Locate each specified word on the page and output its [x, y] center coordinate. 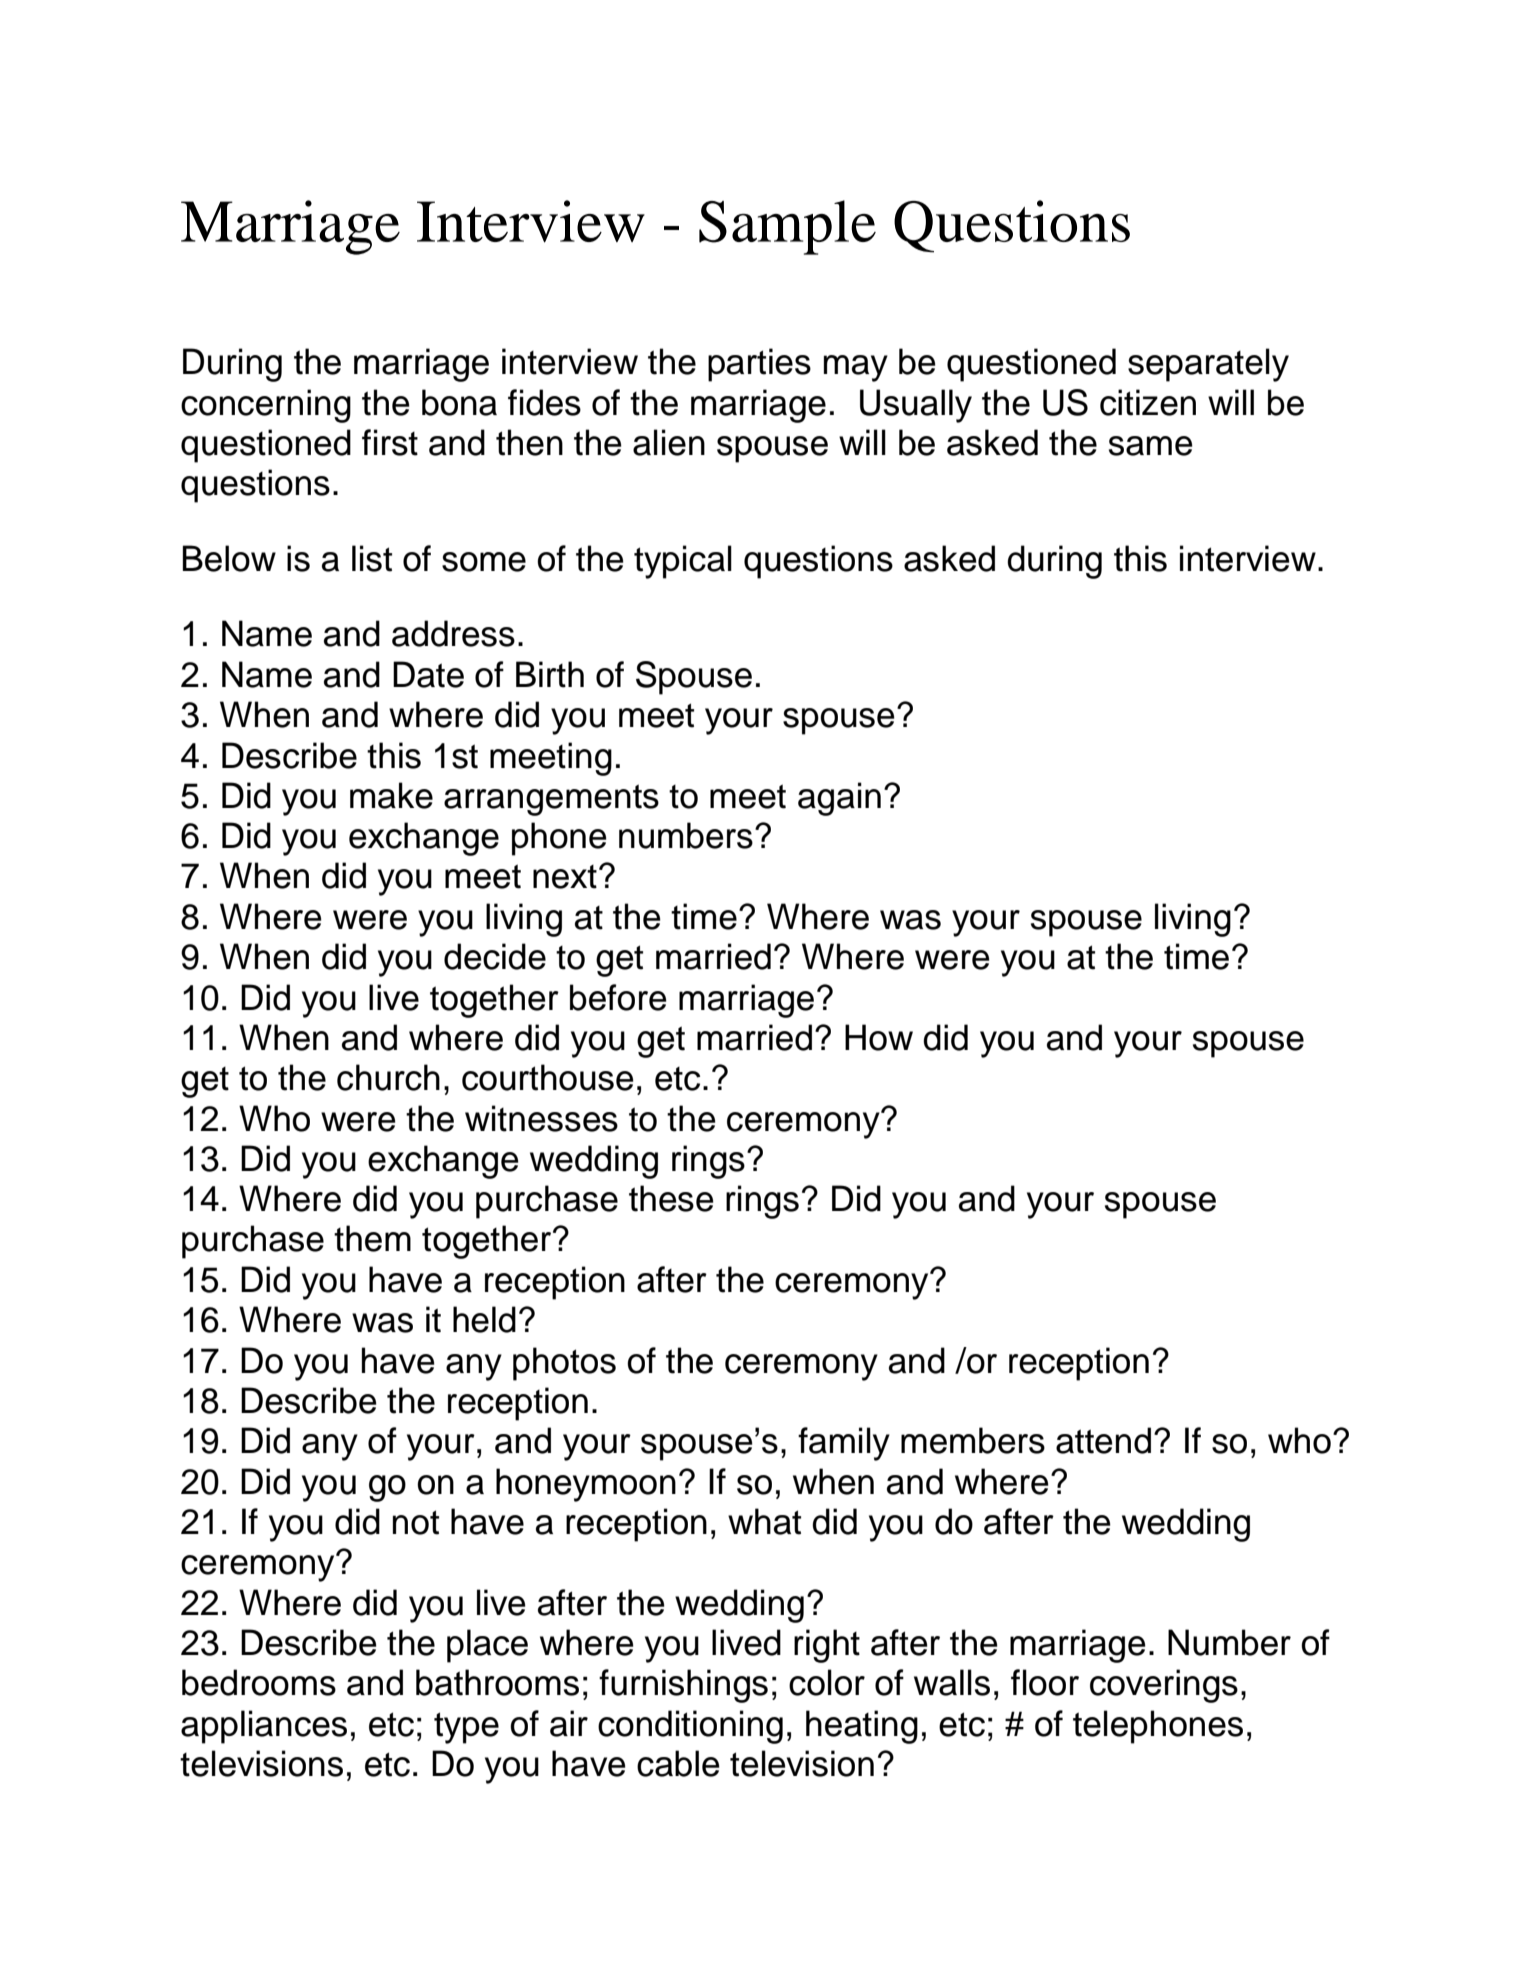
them [372, 1238]
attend [1103, 1440]
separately [1208, 365]
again [839, 799]
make [391, 795]
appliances [264, 1727]
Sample [787, 227]
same [1151, 446]
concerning [266, 406]
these [671, 1198]
